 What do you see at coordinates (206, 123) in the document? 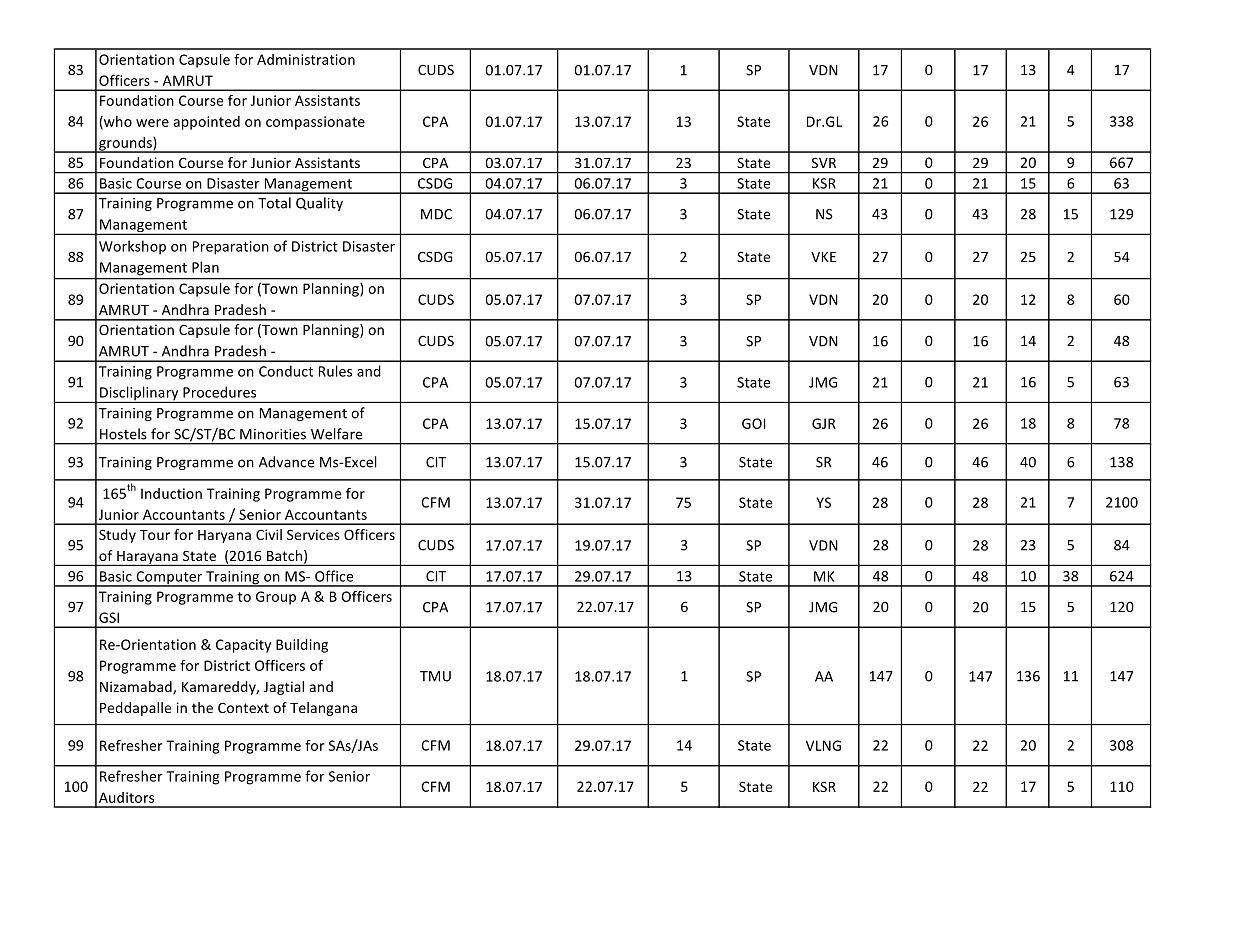
I see `appointed` at bounding box center [206, 123].
